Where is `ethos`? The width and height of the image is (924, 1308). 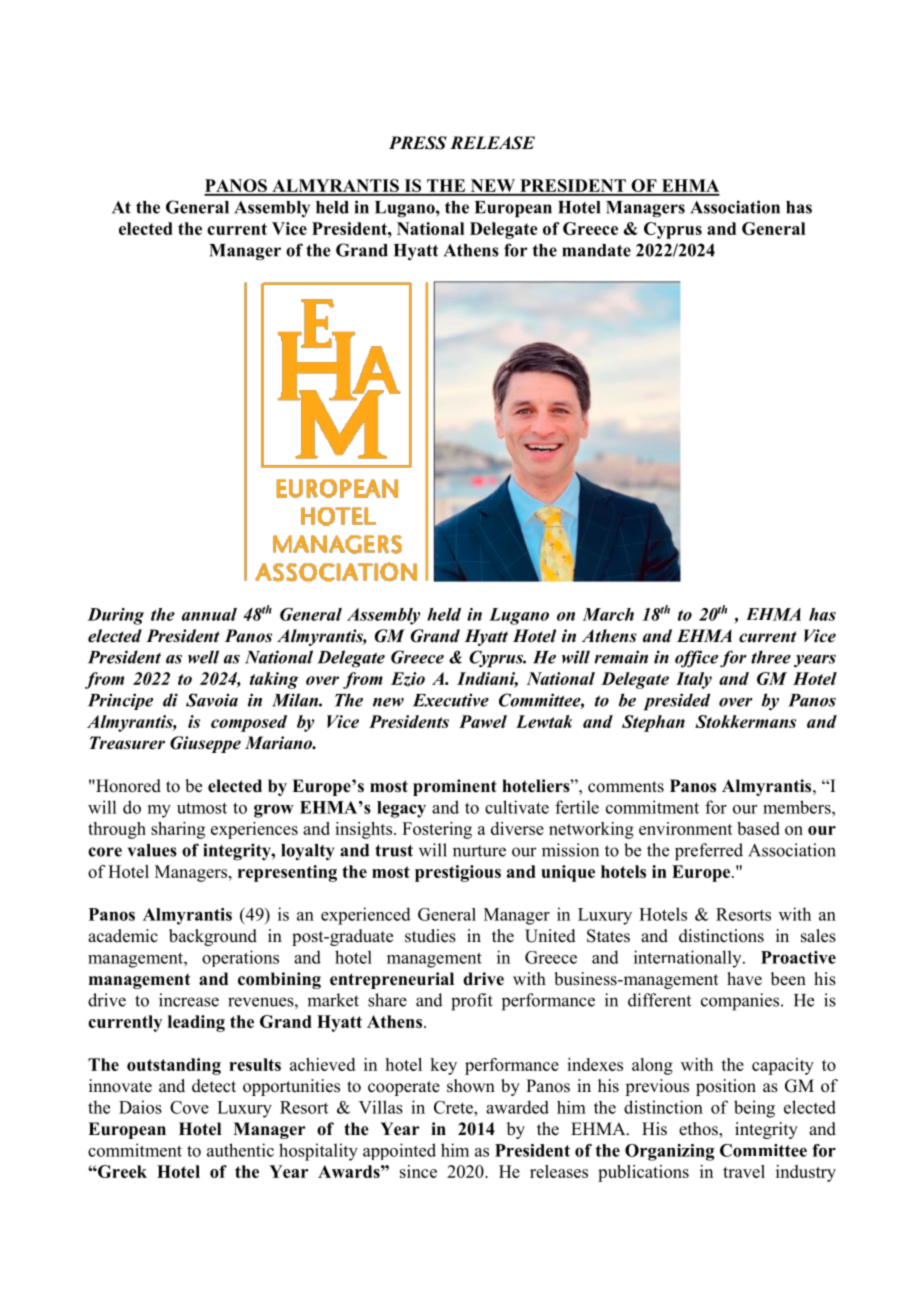 ethos is located at coordinates (699, 1130).
